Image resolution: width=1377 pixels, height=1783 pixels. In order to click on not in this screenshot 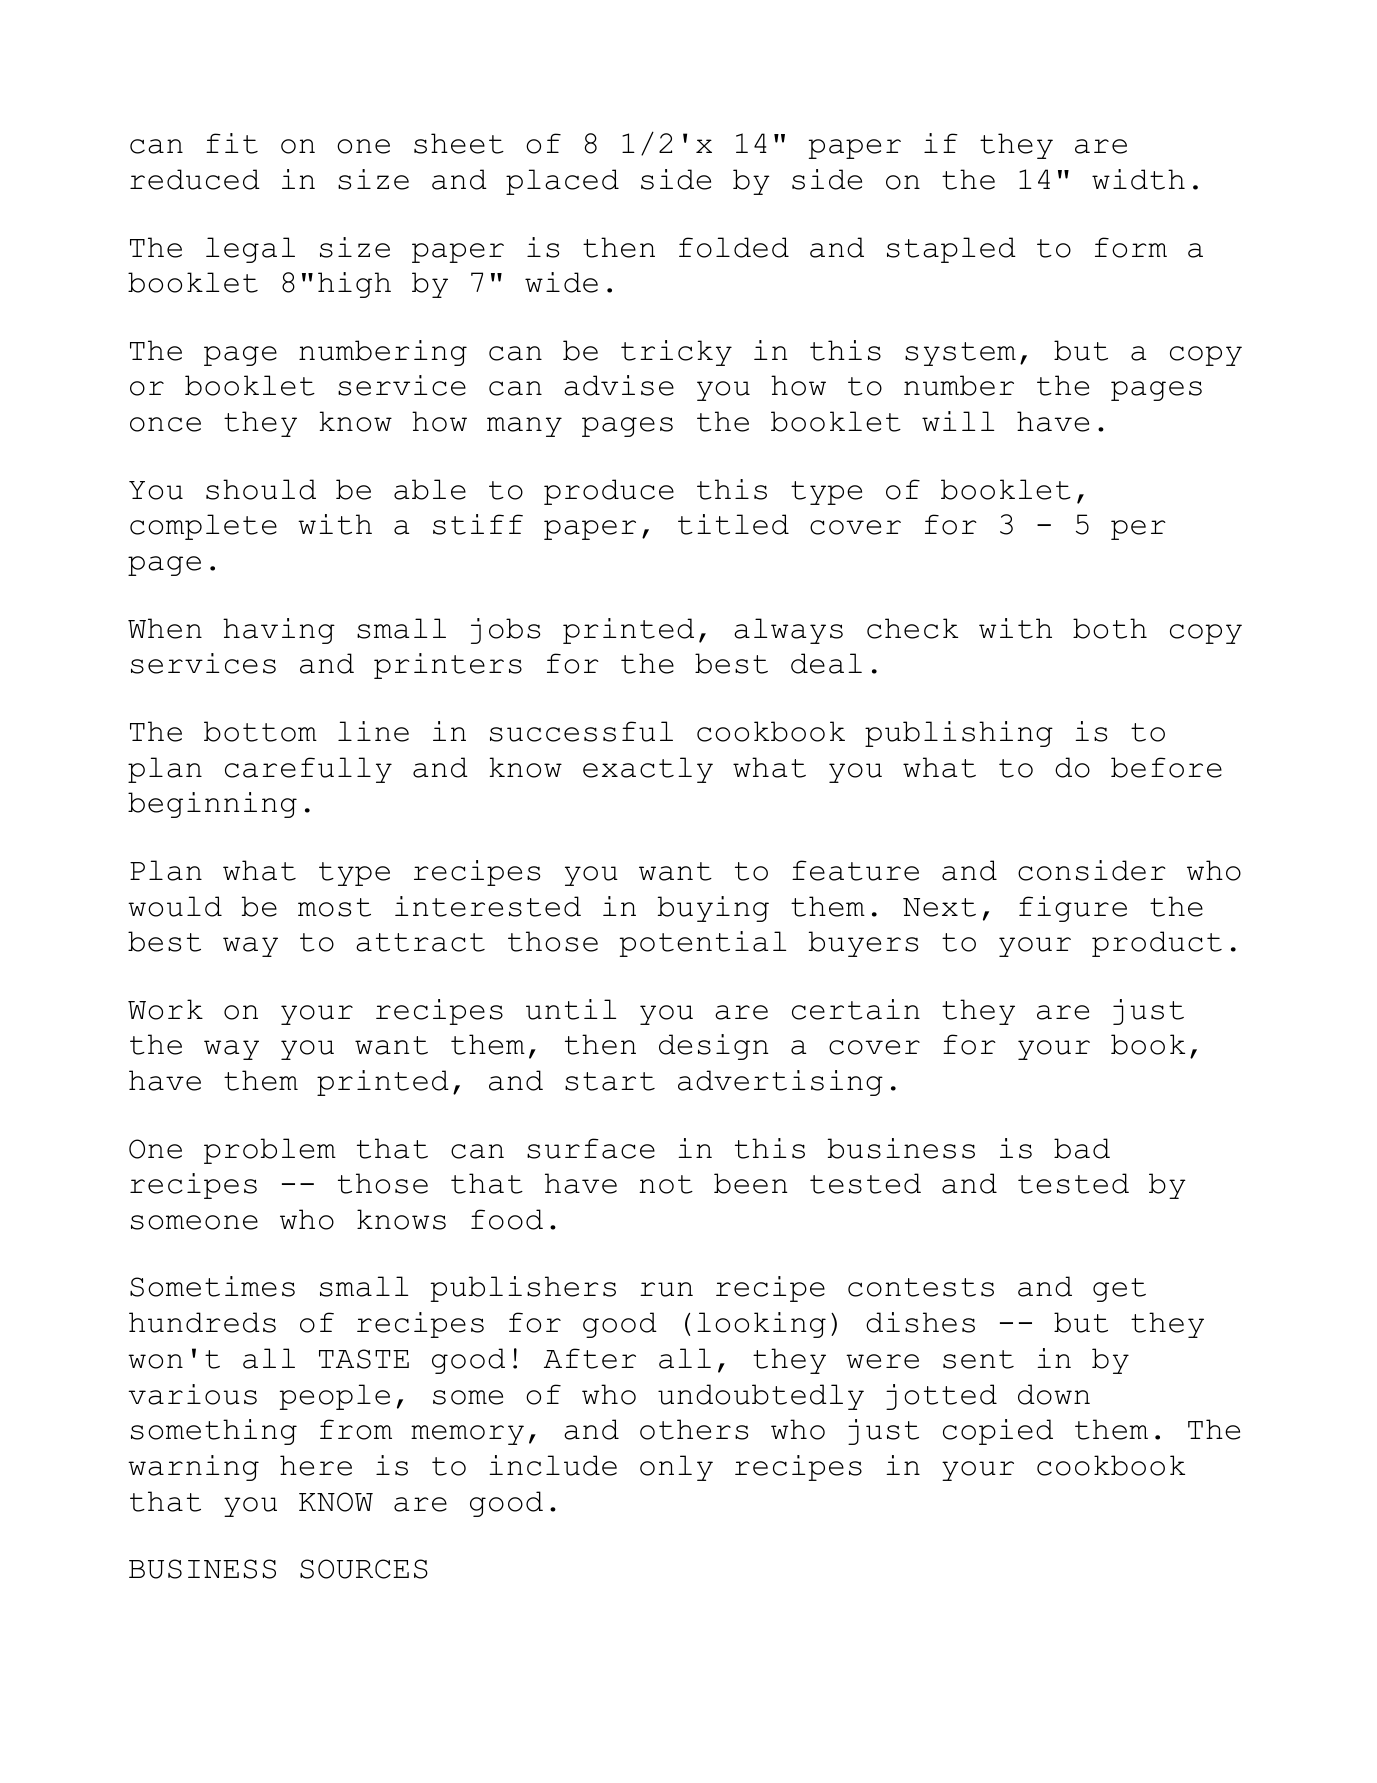, I will do `click(666, 1184)`.
